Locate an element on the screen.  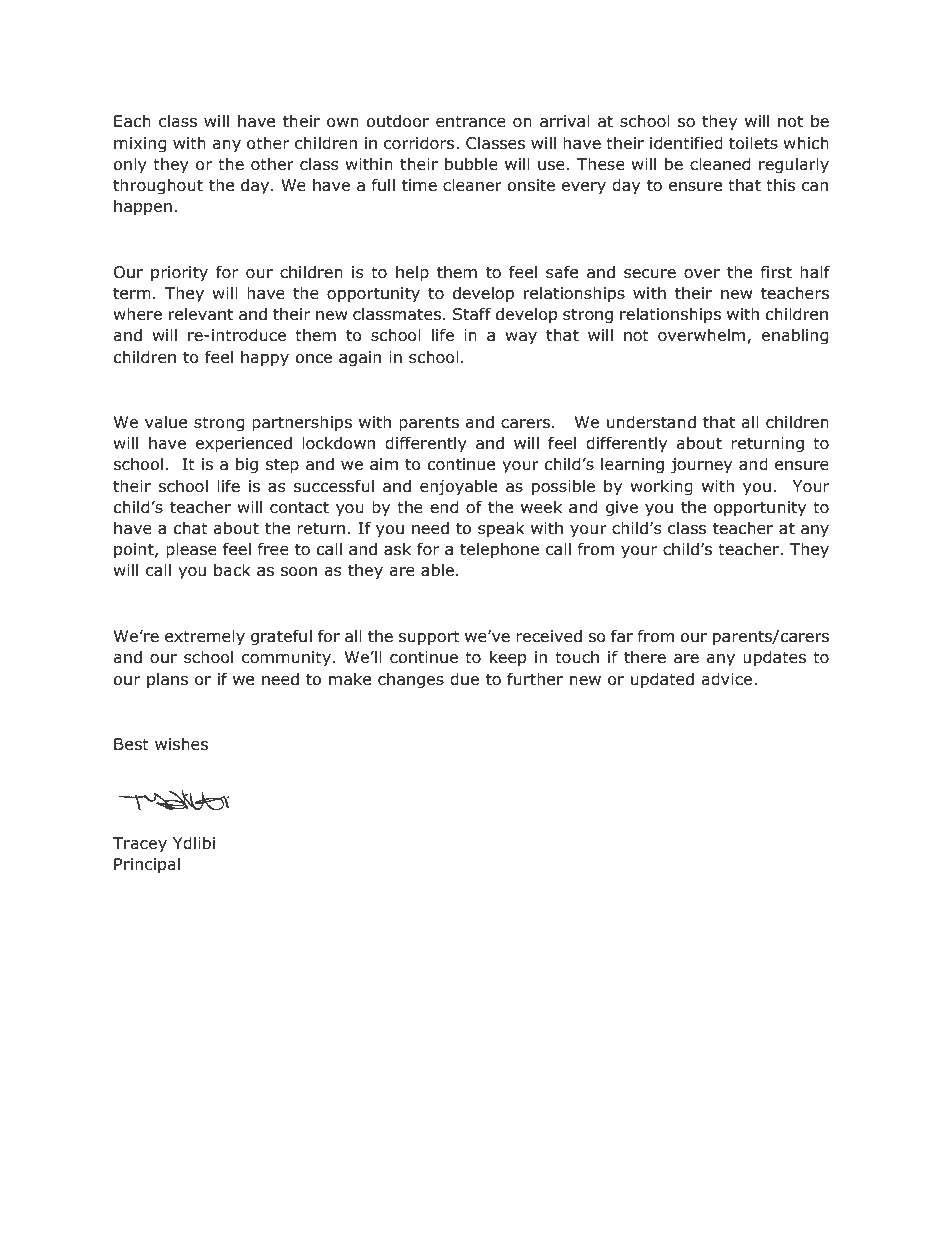
Staff is located at coordinates (472, 314).
